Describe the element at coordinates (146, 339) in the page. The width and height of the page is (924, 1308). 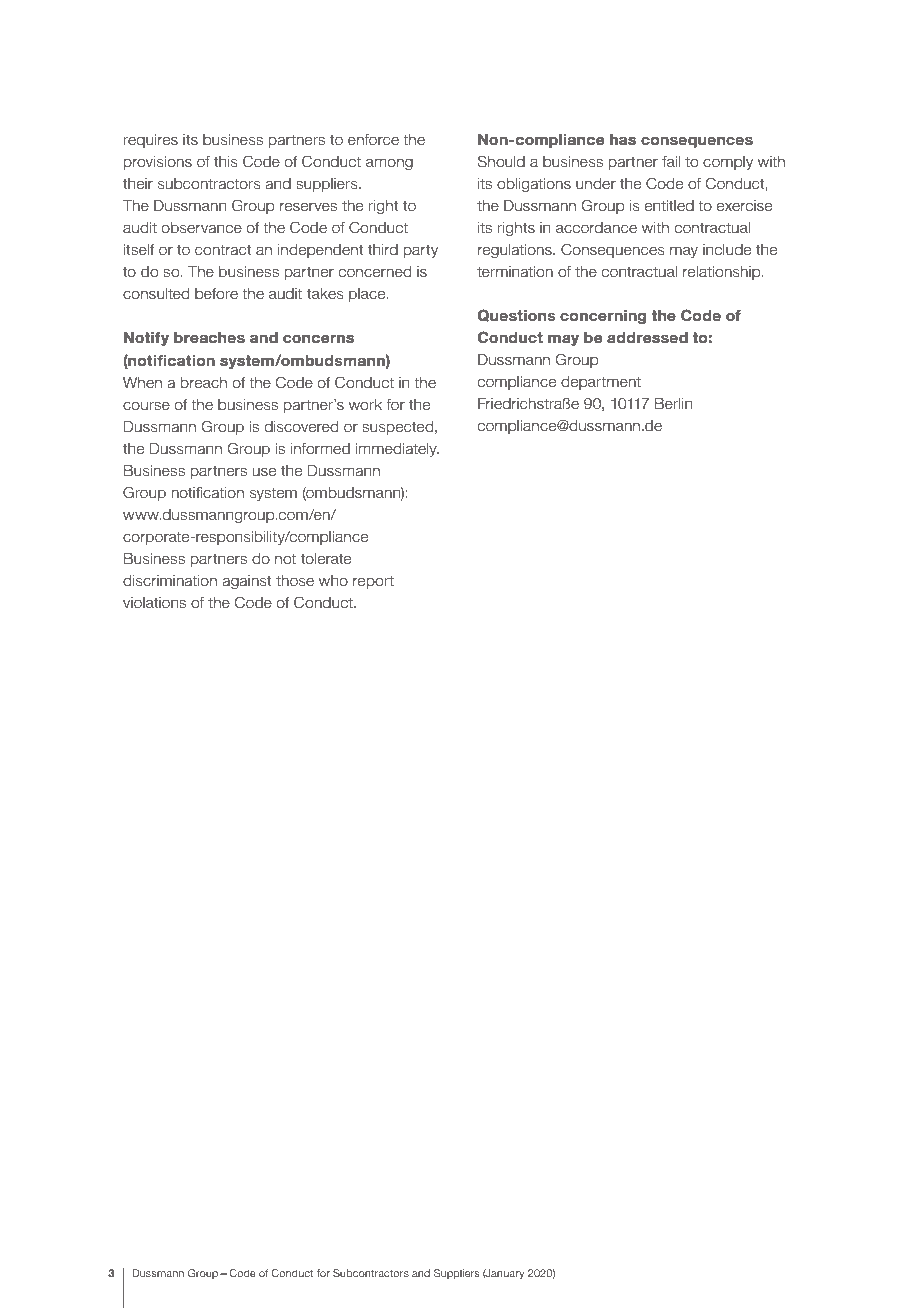
I see `Notify` at that location.
